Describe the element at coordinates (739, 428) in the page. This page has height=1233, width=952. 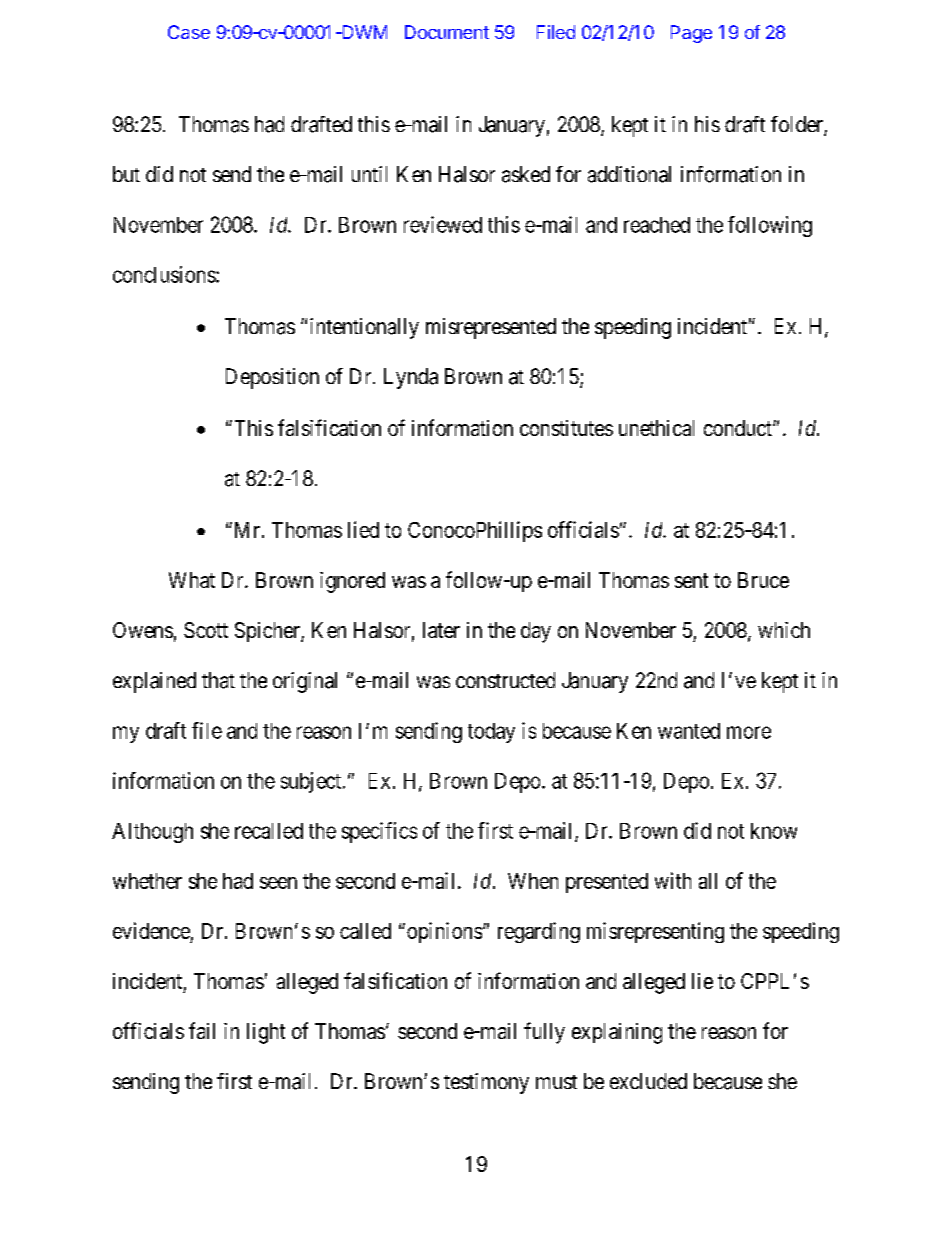
I see `conduct` at that location.
